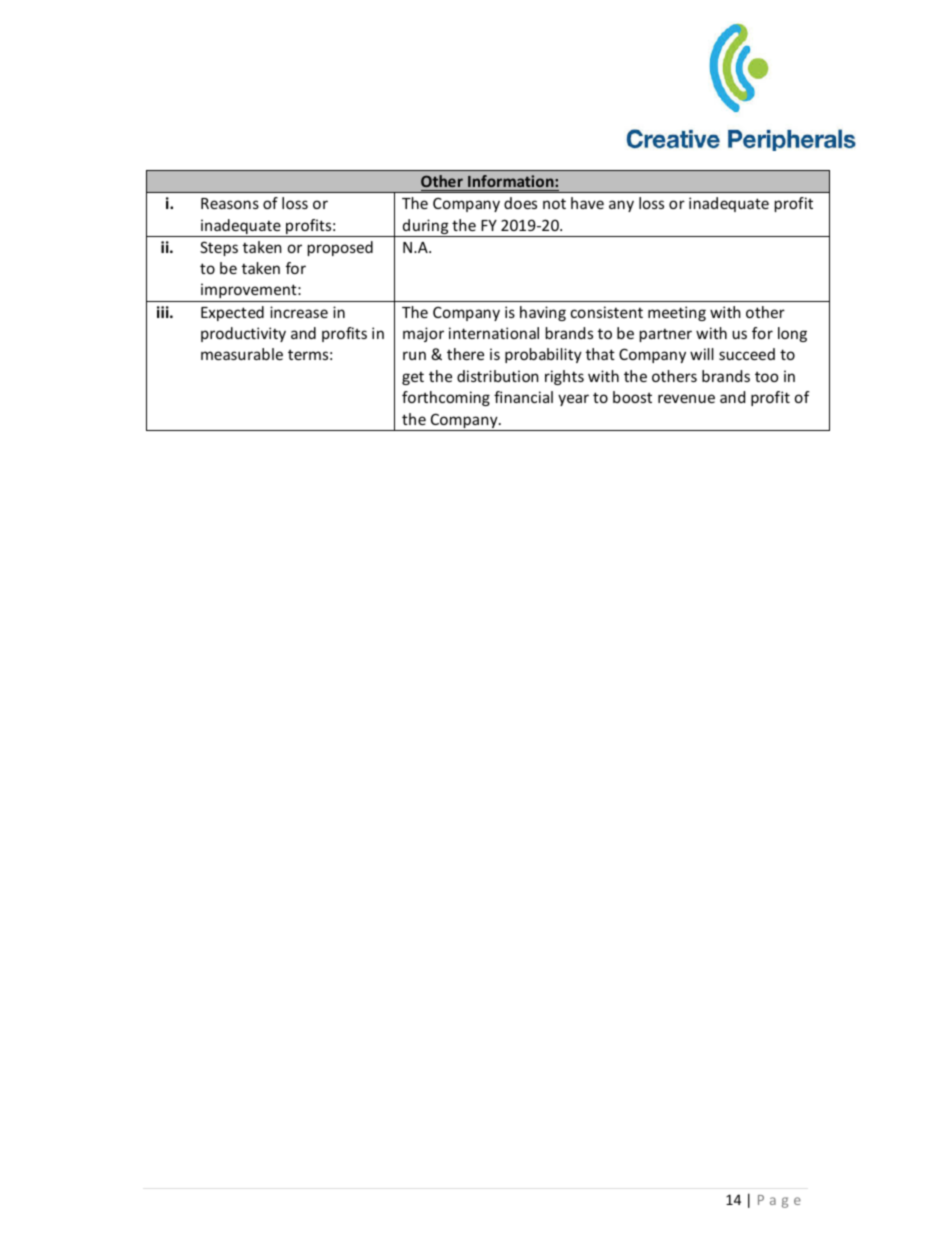 The width and height of the document is (952, 1233). What do you see at coordinates (230, 203) in the document?
I see `Reasons` at bounding box center [230, 203].
